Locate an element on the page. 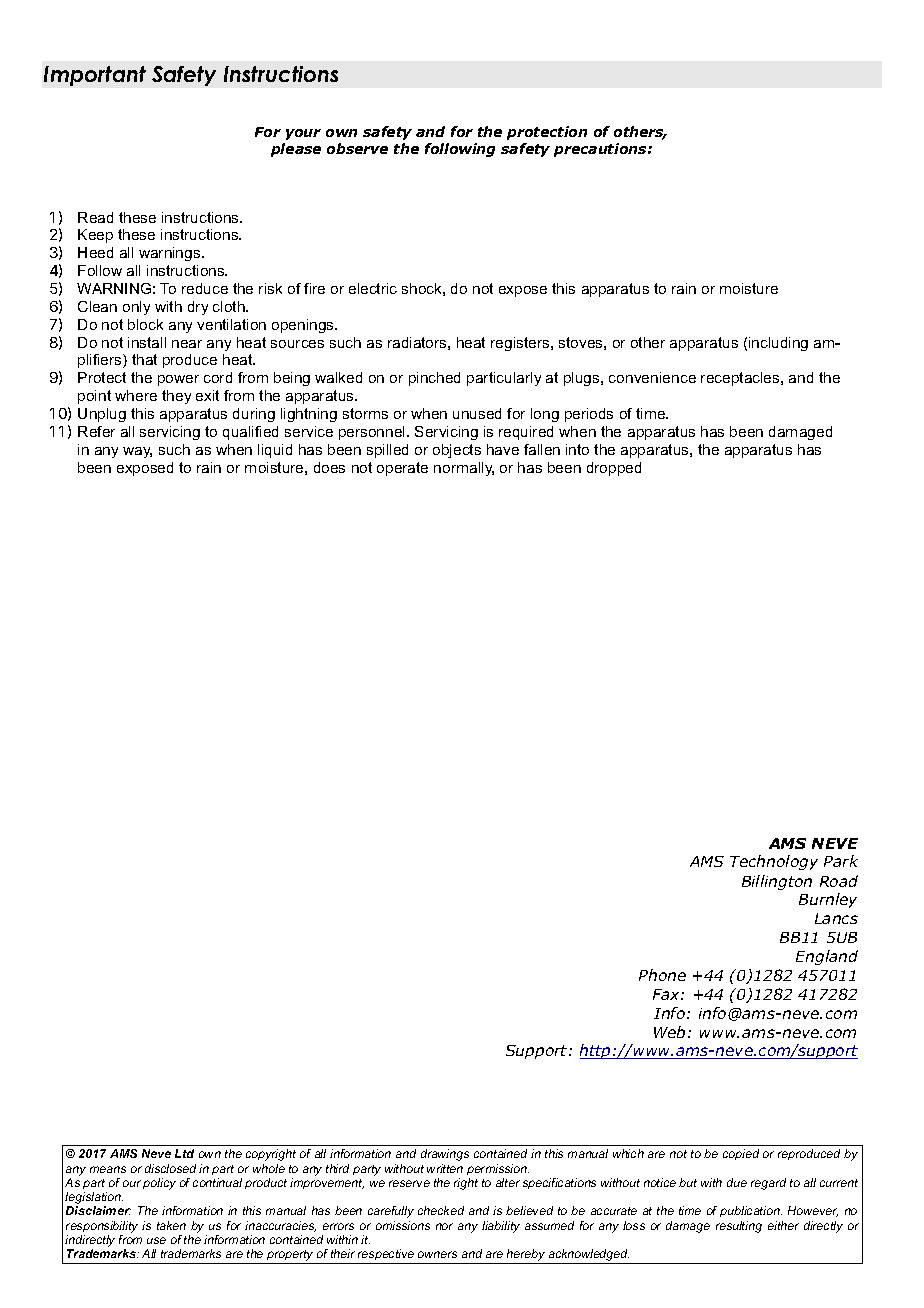 The height and width of the image is (1308, 924). Important is located at coordinates (95, 76).
